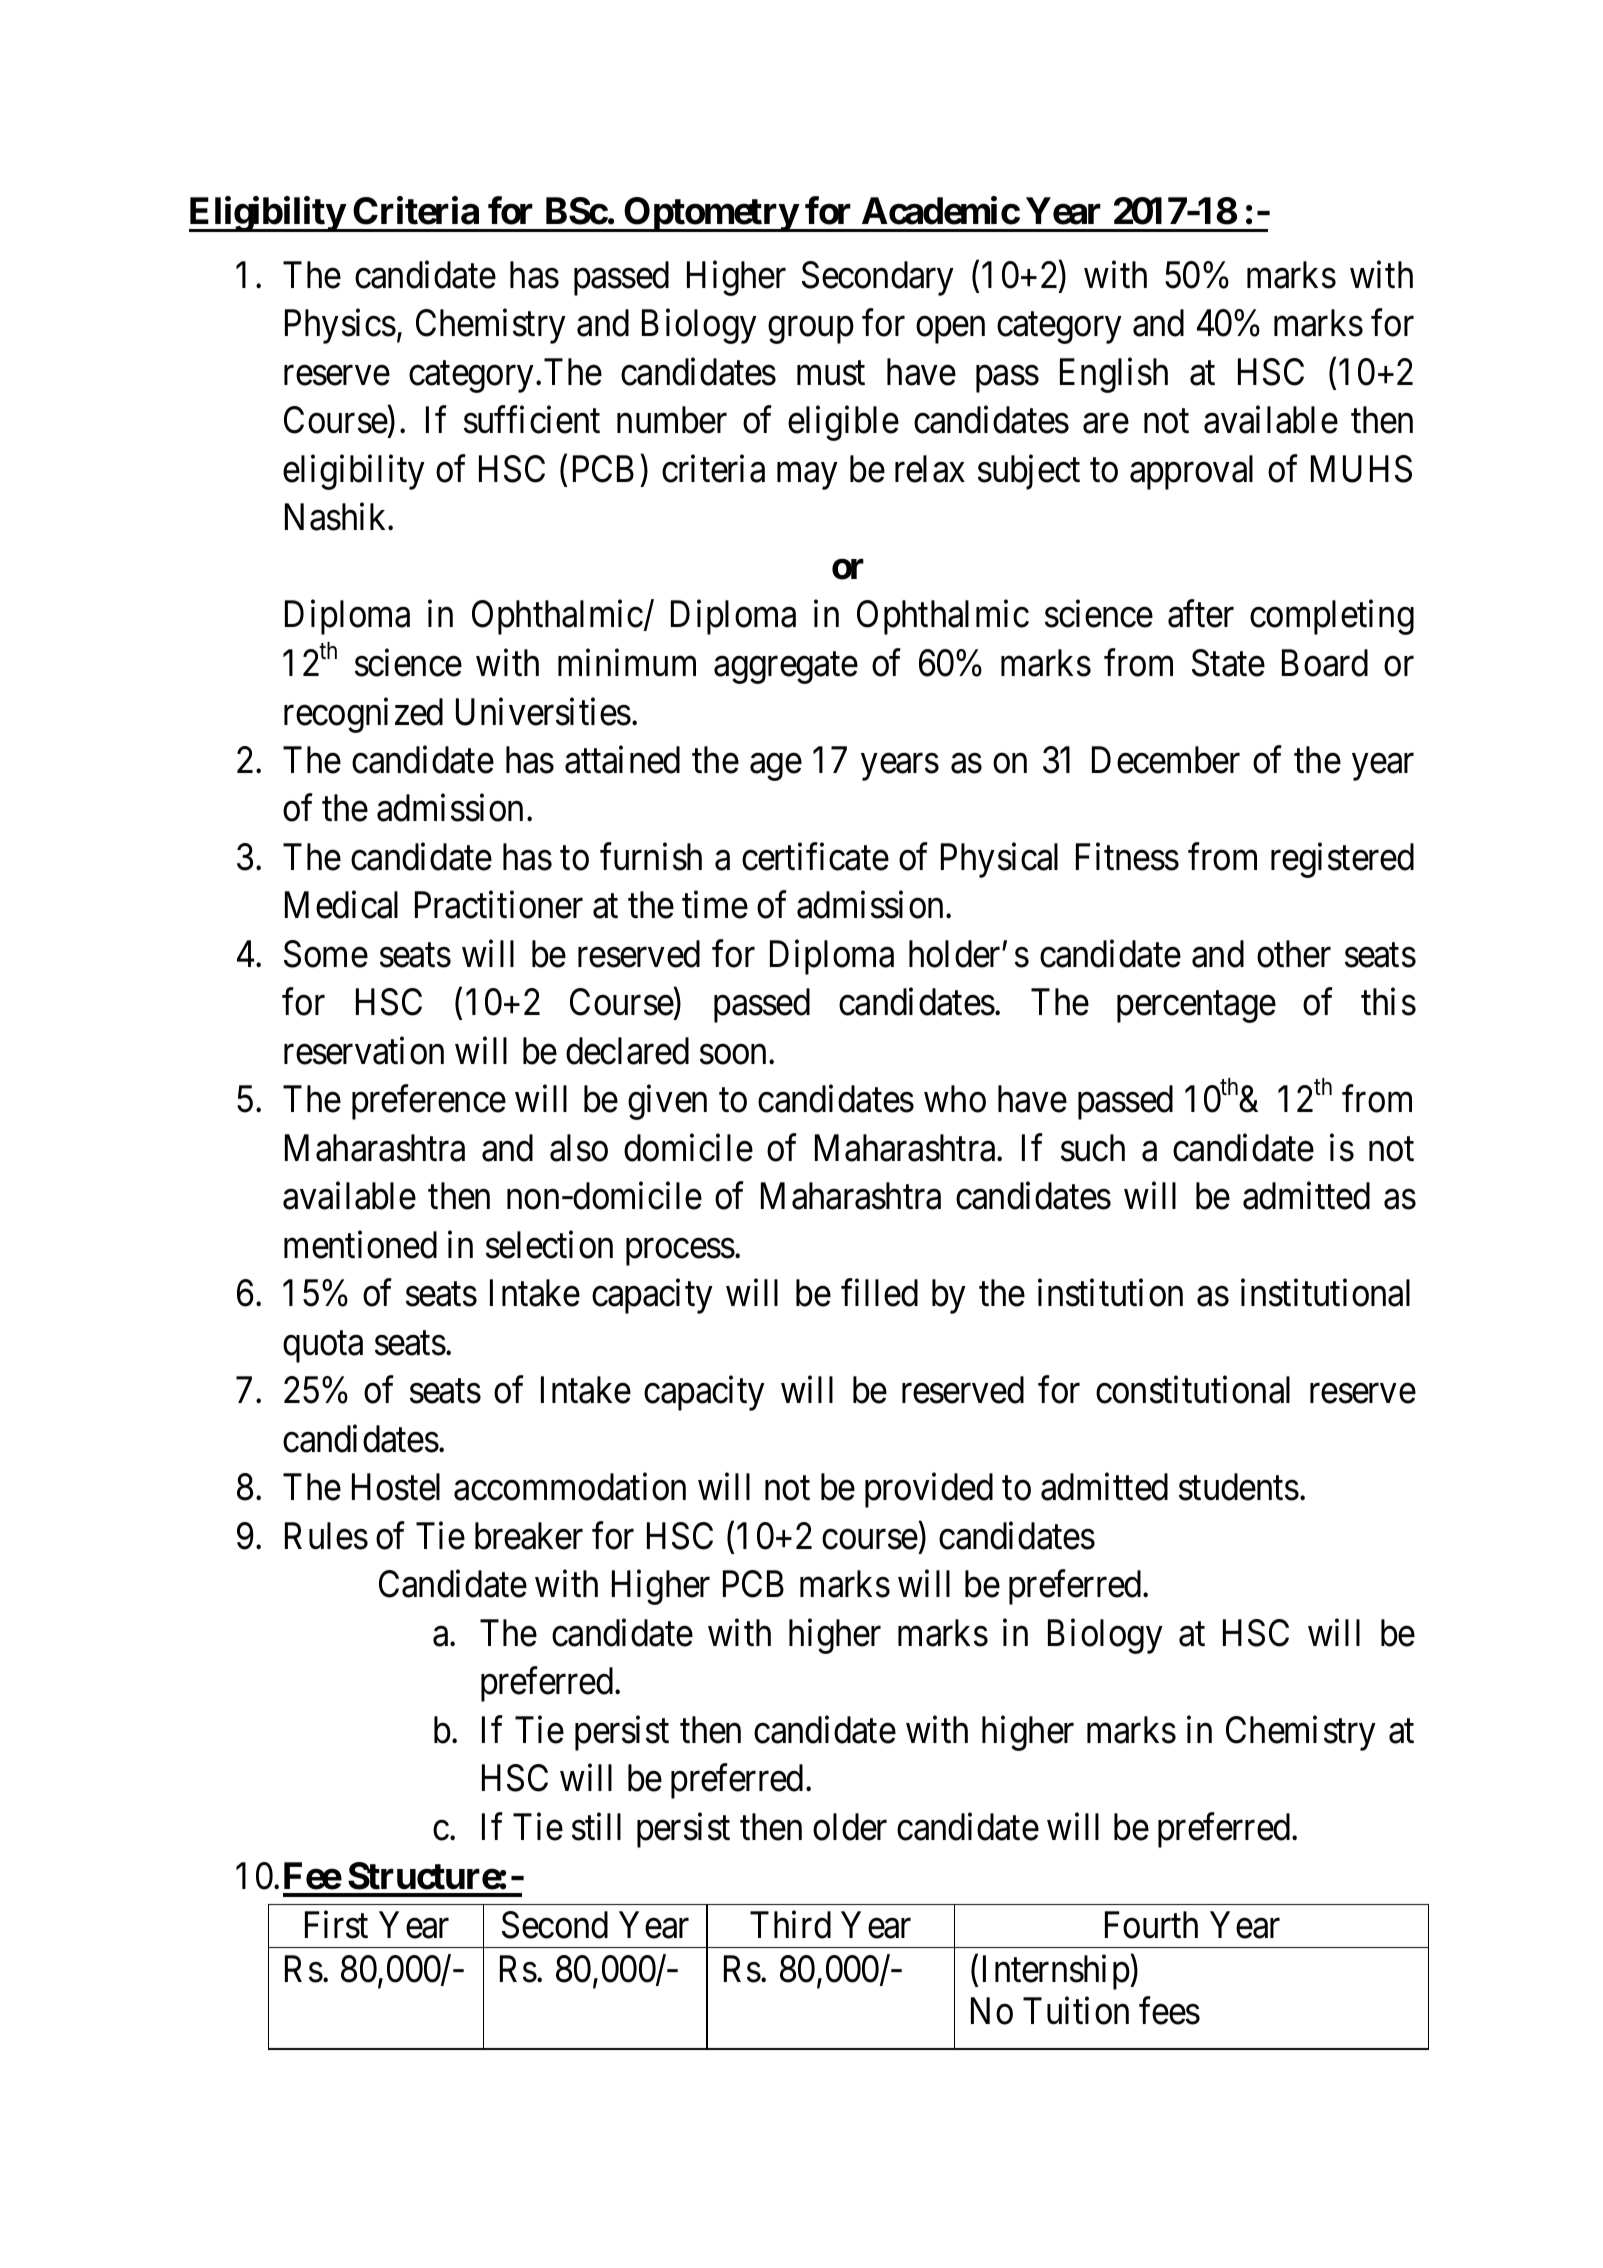  What do you see at coordinates (532, 420) in the screenshot?
I see `sufficient` at bounding box center [532, 420].
